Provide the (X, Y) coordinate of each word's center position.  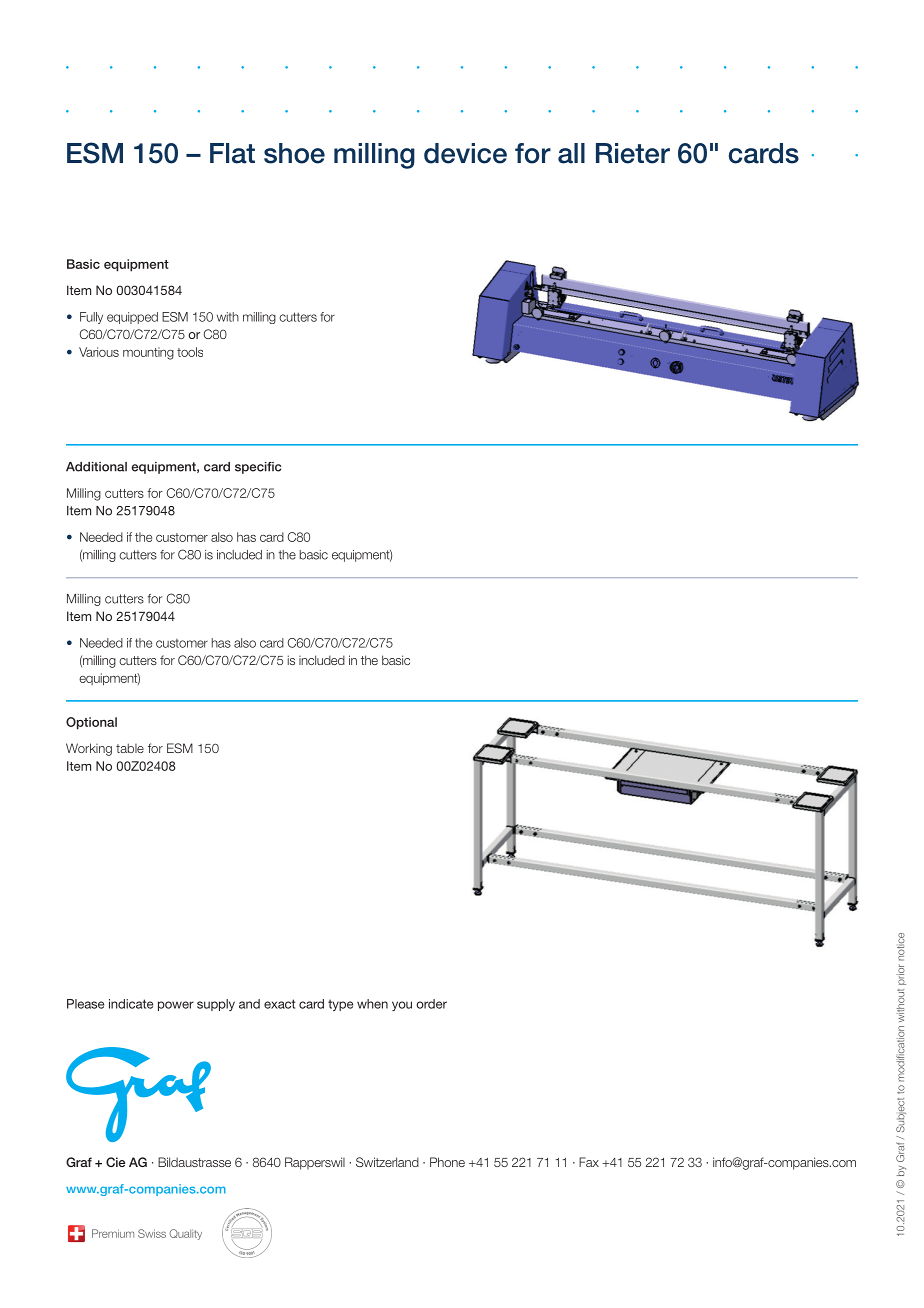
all (571, 153)
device (465, 153)
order (432, 1004)
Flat (232, 153)
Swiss (152, 1233)
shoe (294, 153)
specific (258, 468)
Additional (96, 467)
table (130, 748)
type (340, 1005)
